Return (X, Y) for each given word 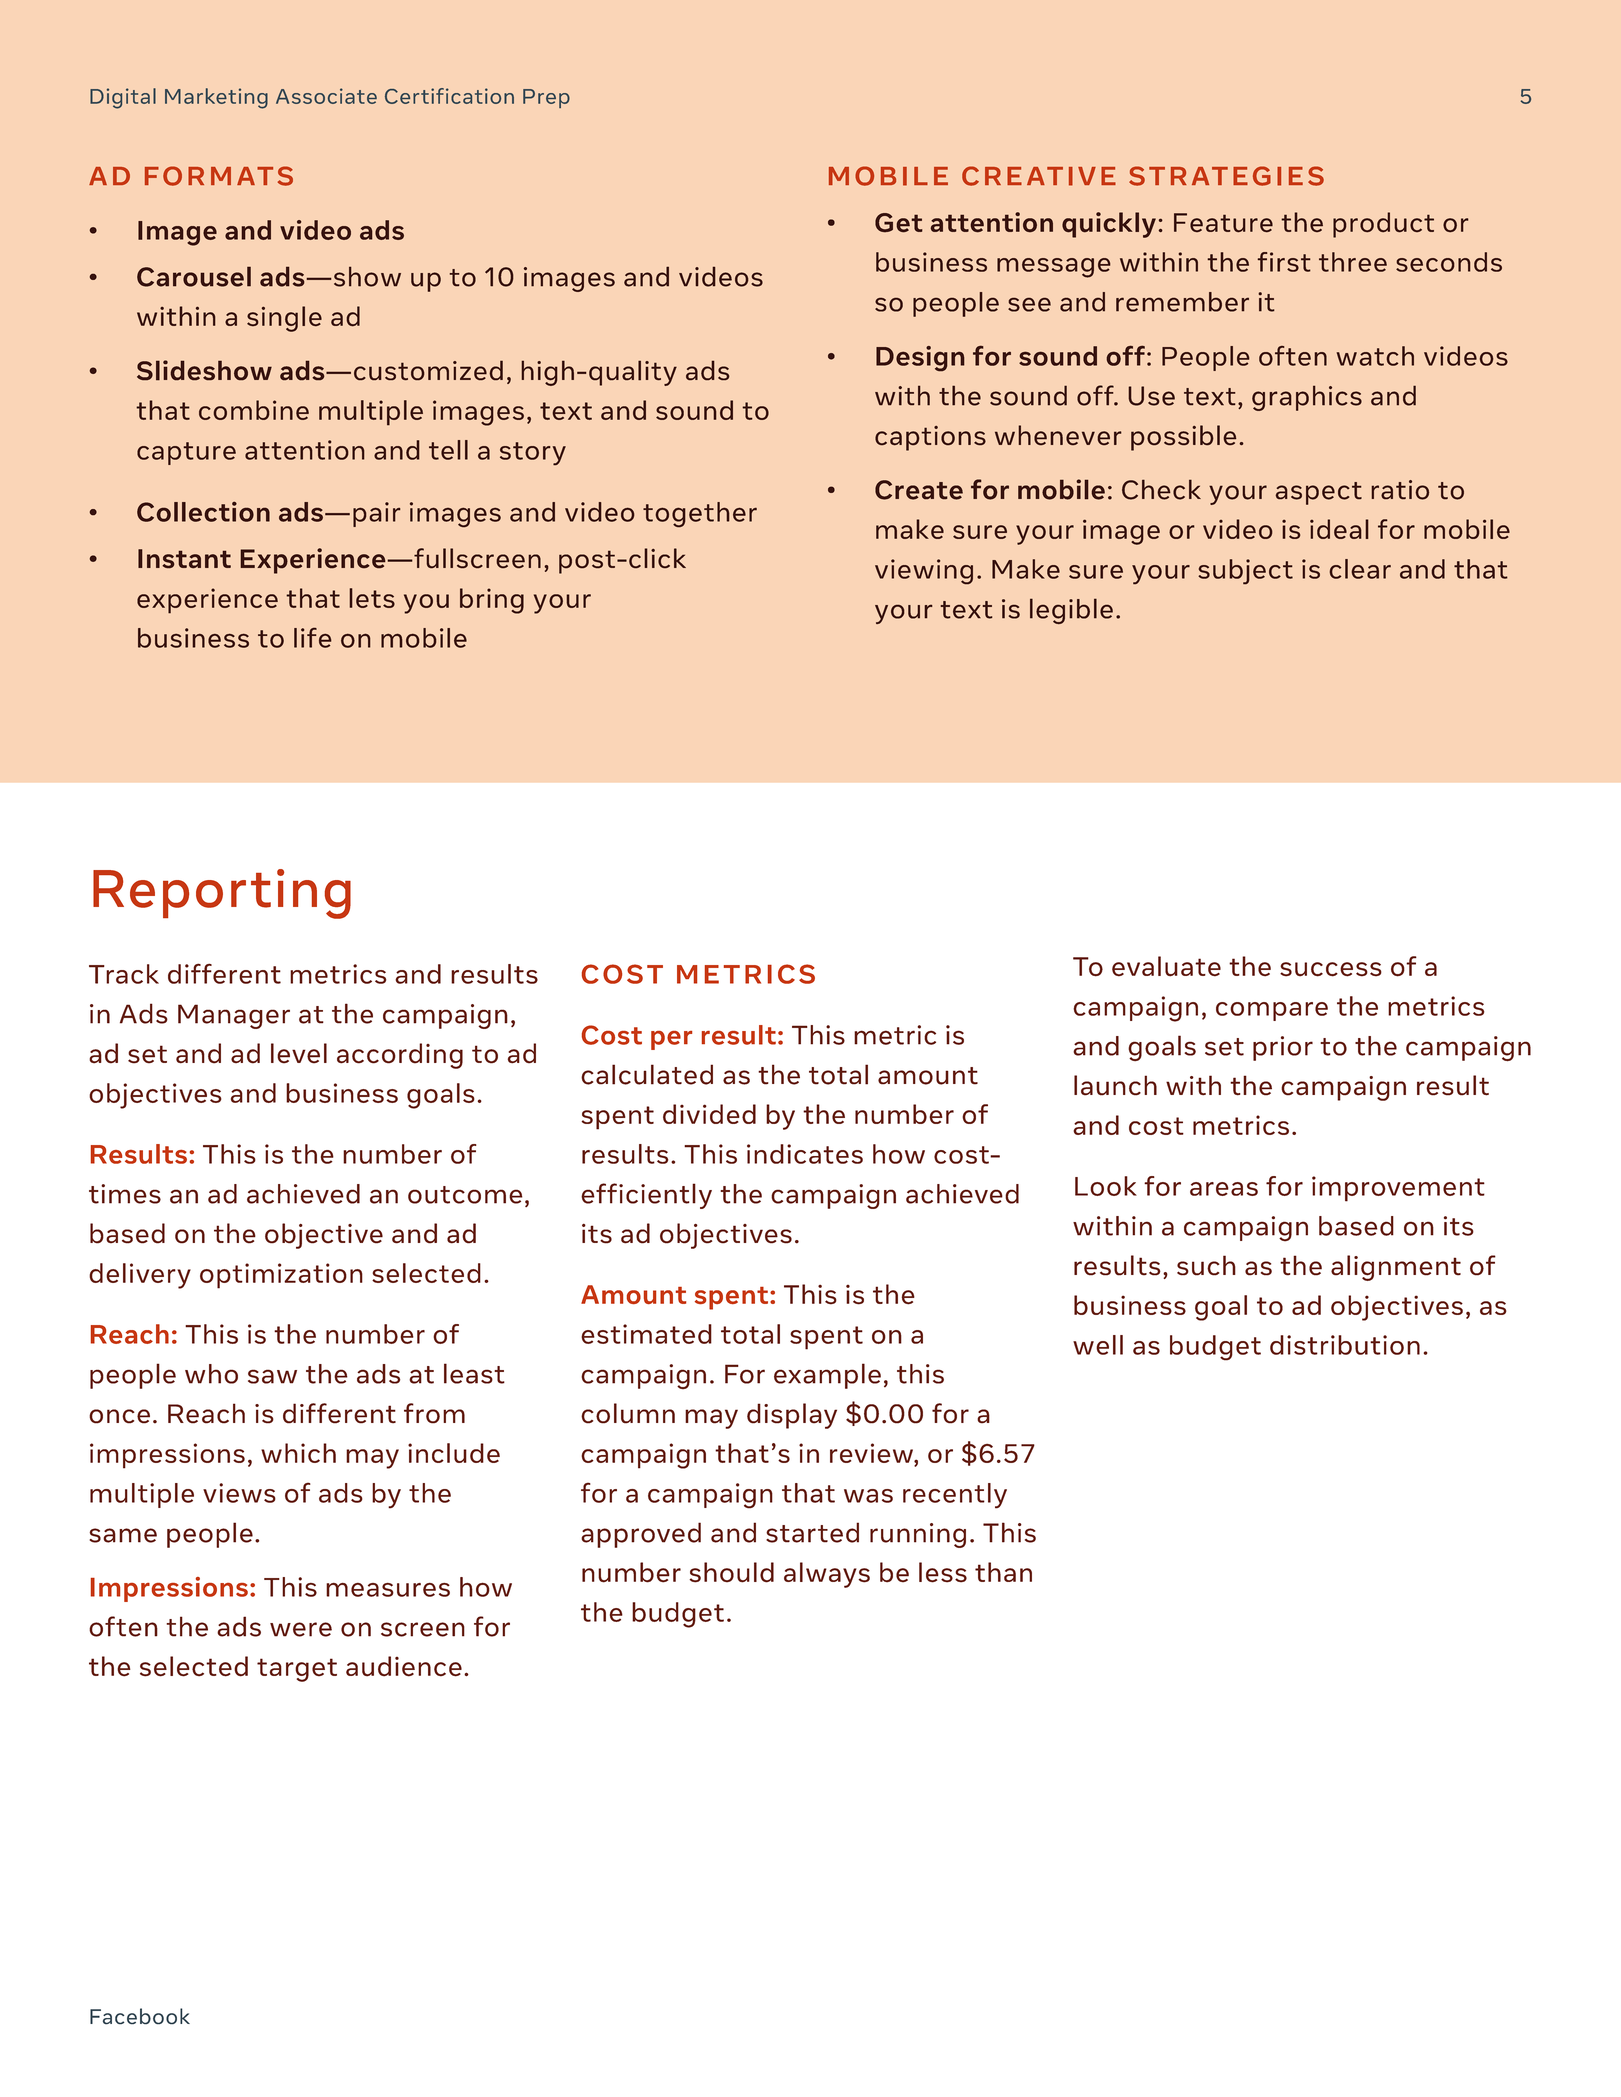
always (827, 1575)
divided (709, 1114)
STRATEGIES (1226, 176)
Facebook (140, 2016)
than (1003, 1572)
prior (1283, 1048)
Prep (546, 98)
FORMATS (219, 176)
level (299, 1053)
